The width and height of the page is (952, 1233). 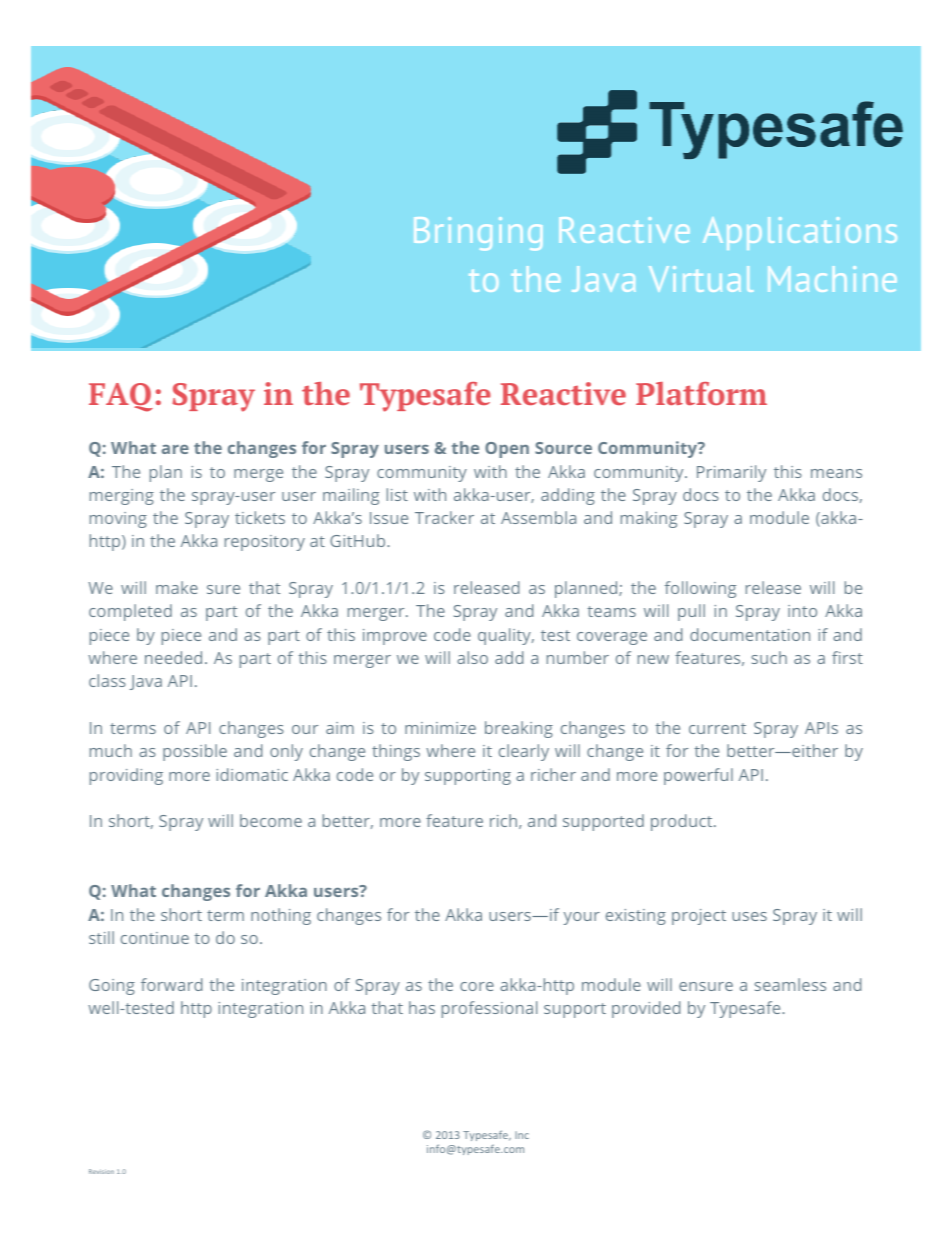 I want to click on forward, so click(x=171, y=984).
